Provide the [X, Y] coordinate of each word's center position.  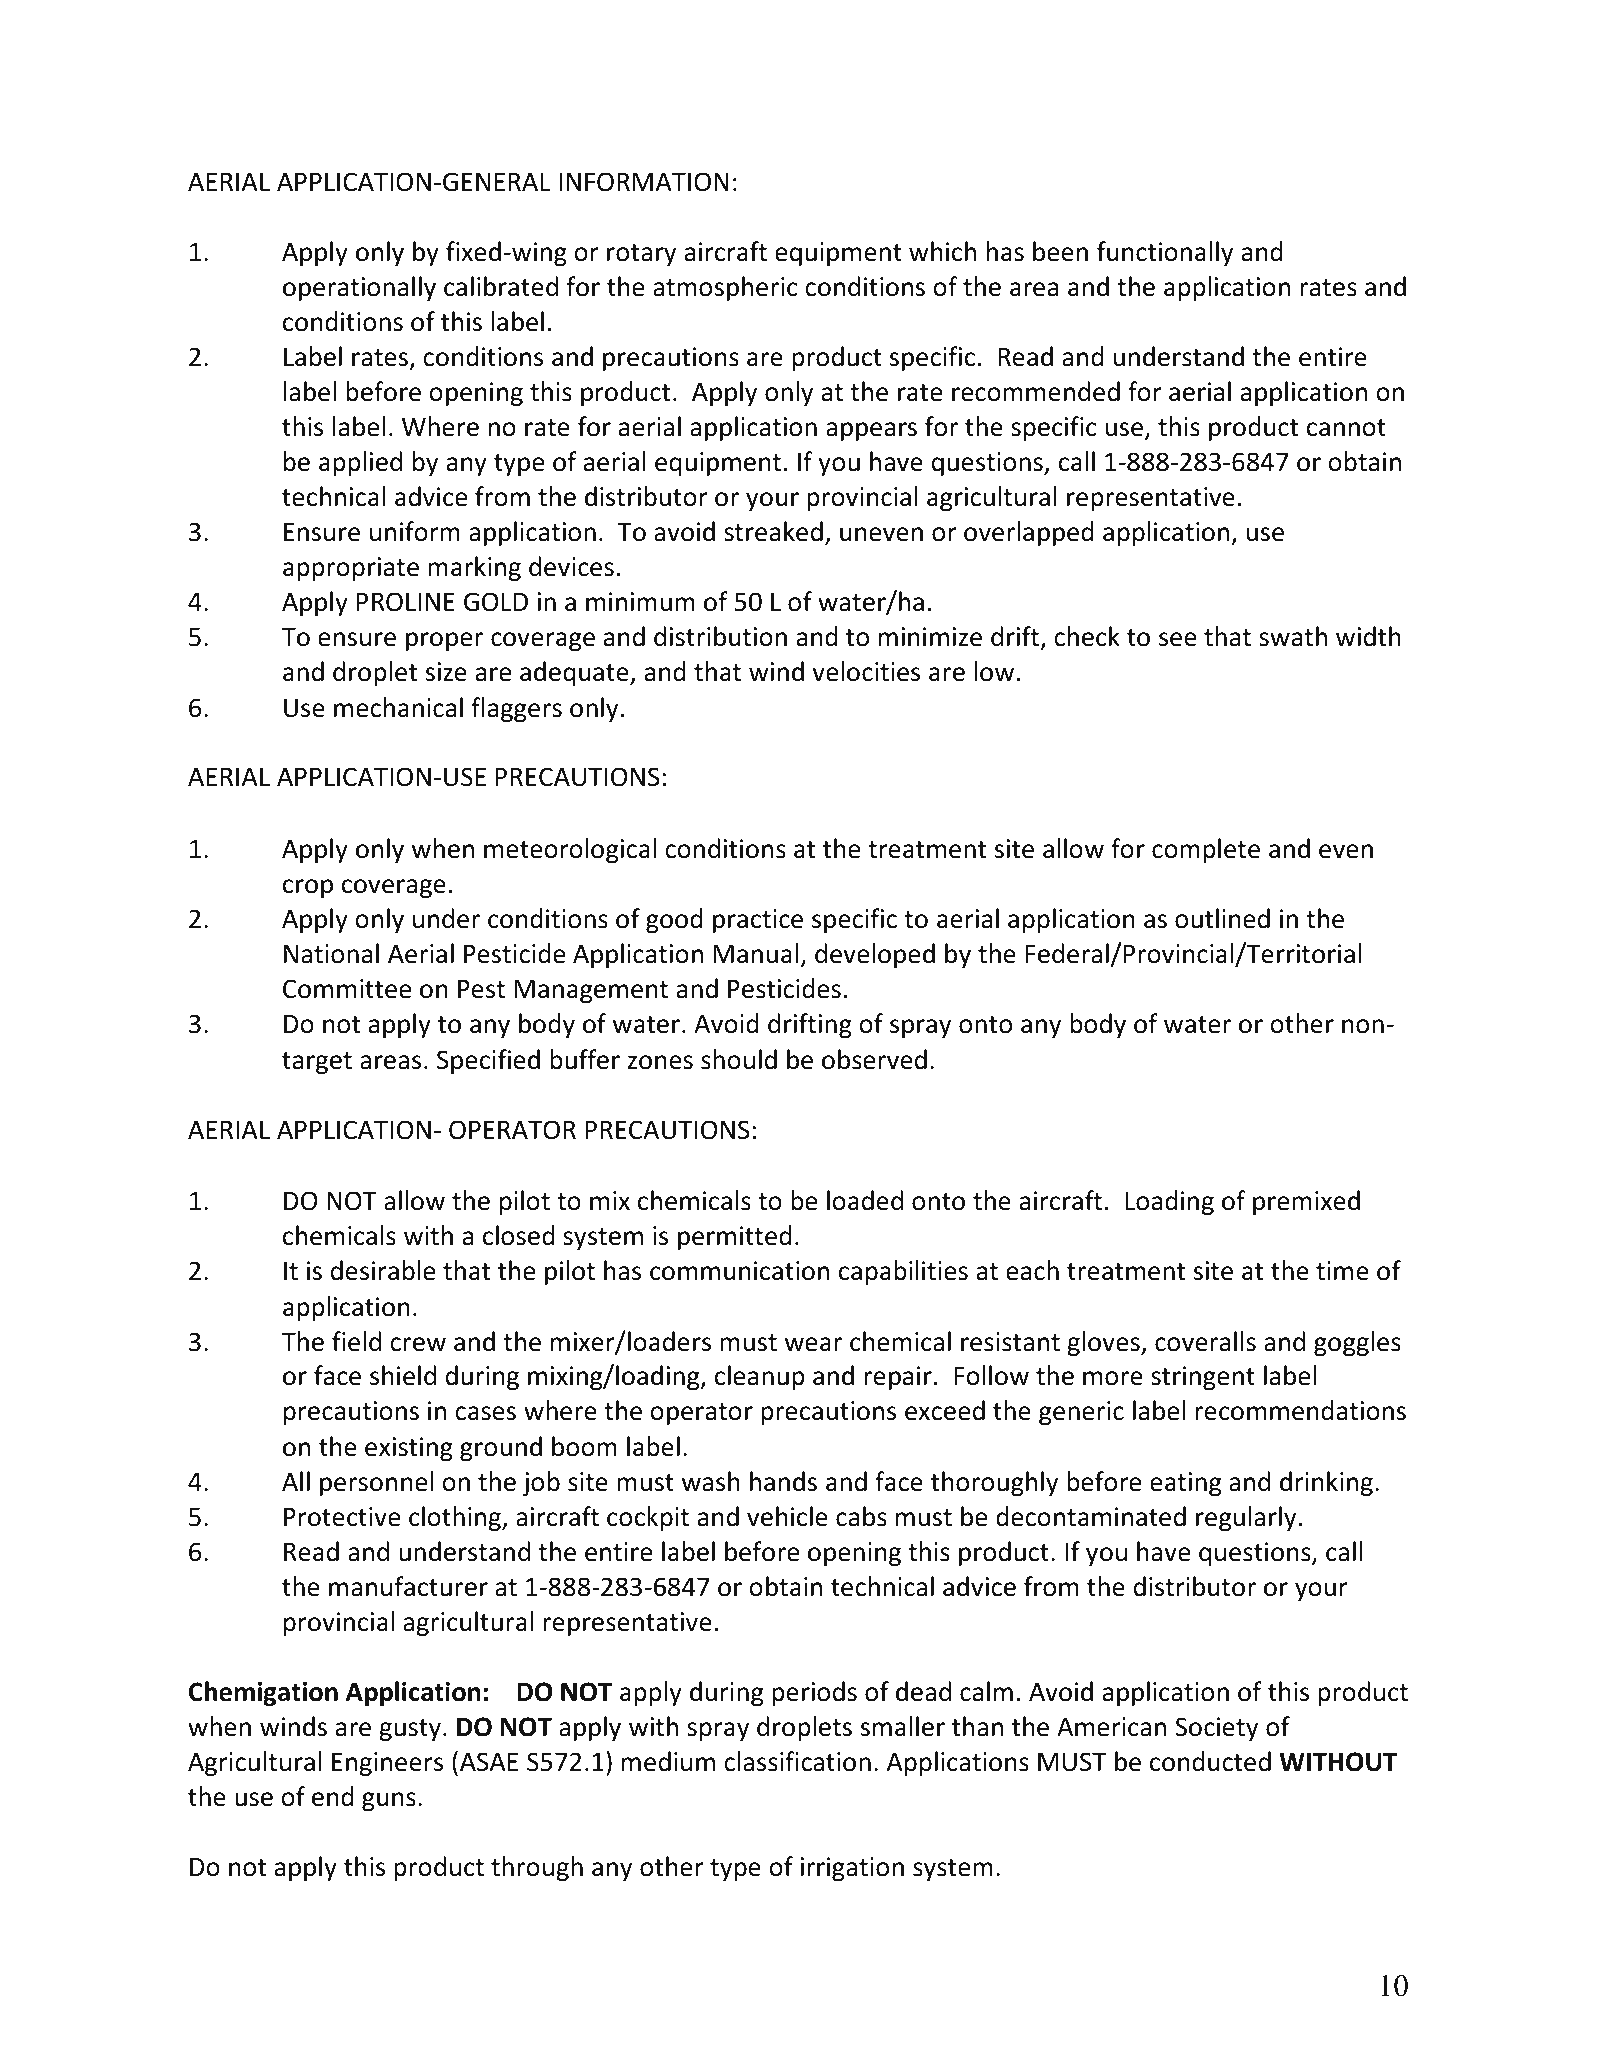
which [942, 251]
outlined [1222, 918]
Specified [488, 1061]
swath [1293, 636]
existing [409, 1449]
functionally [1165, 253]
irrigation [852, 1869]
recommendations [1300, 1410]
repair [898, 1378]
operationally [359, 288]
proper [444, 641]
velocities [866, 671]
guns [389, 1801]
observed [874, 1059]
